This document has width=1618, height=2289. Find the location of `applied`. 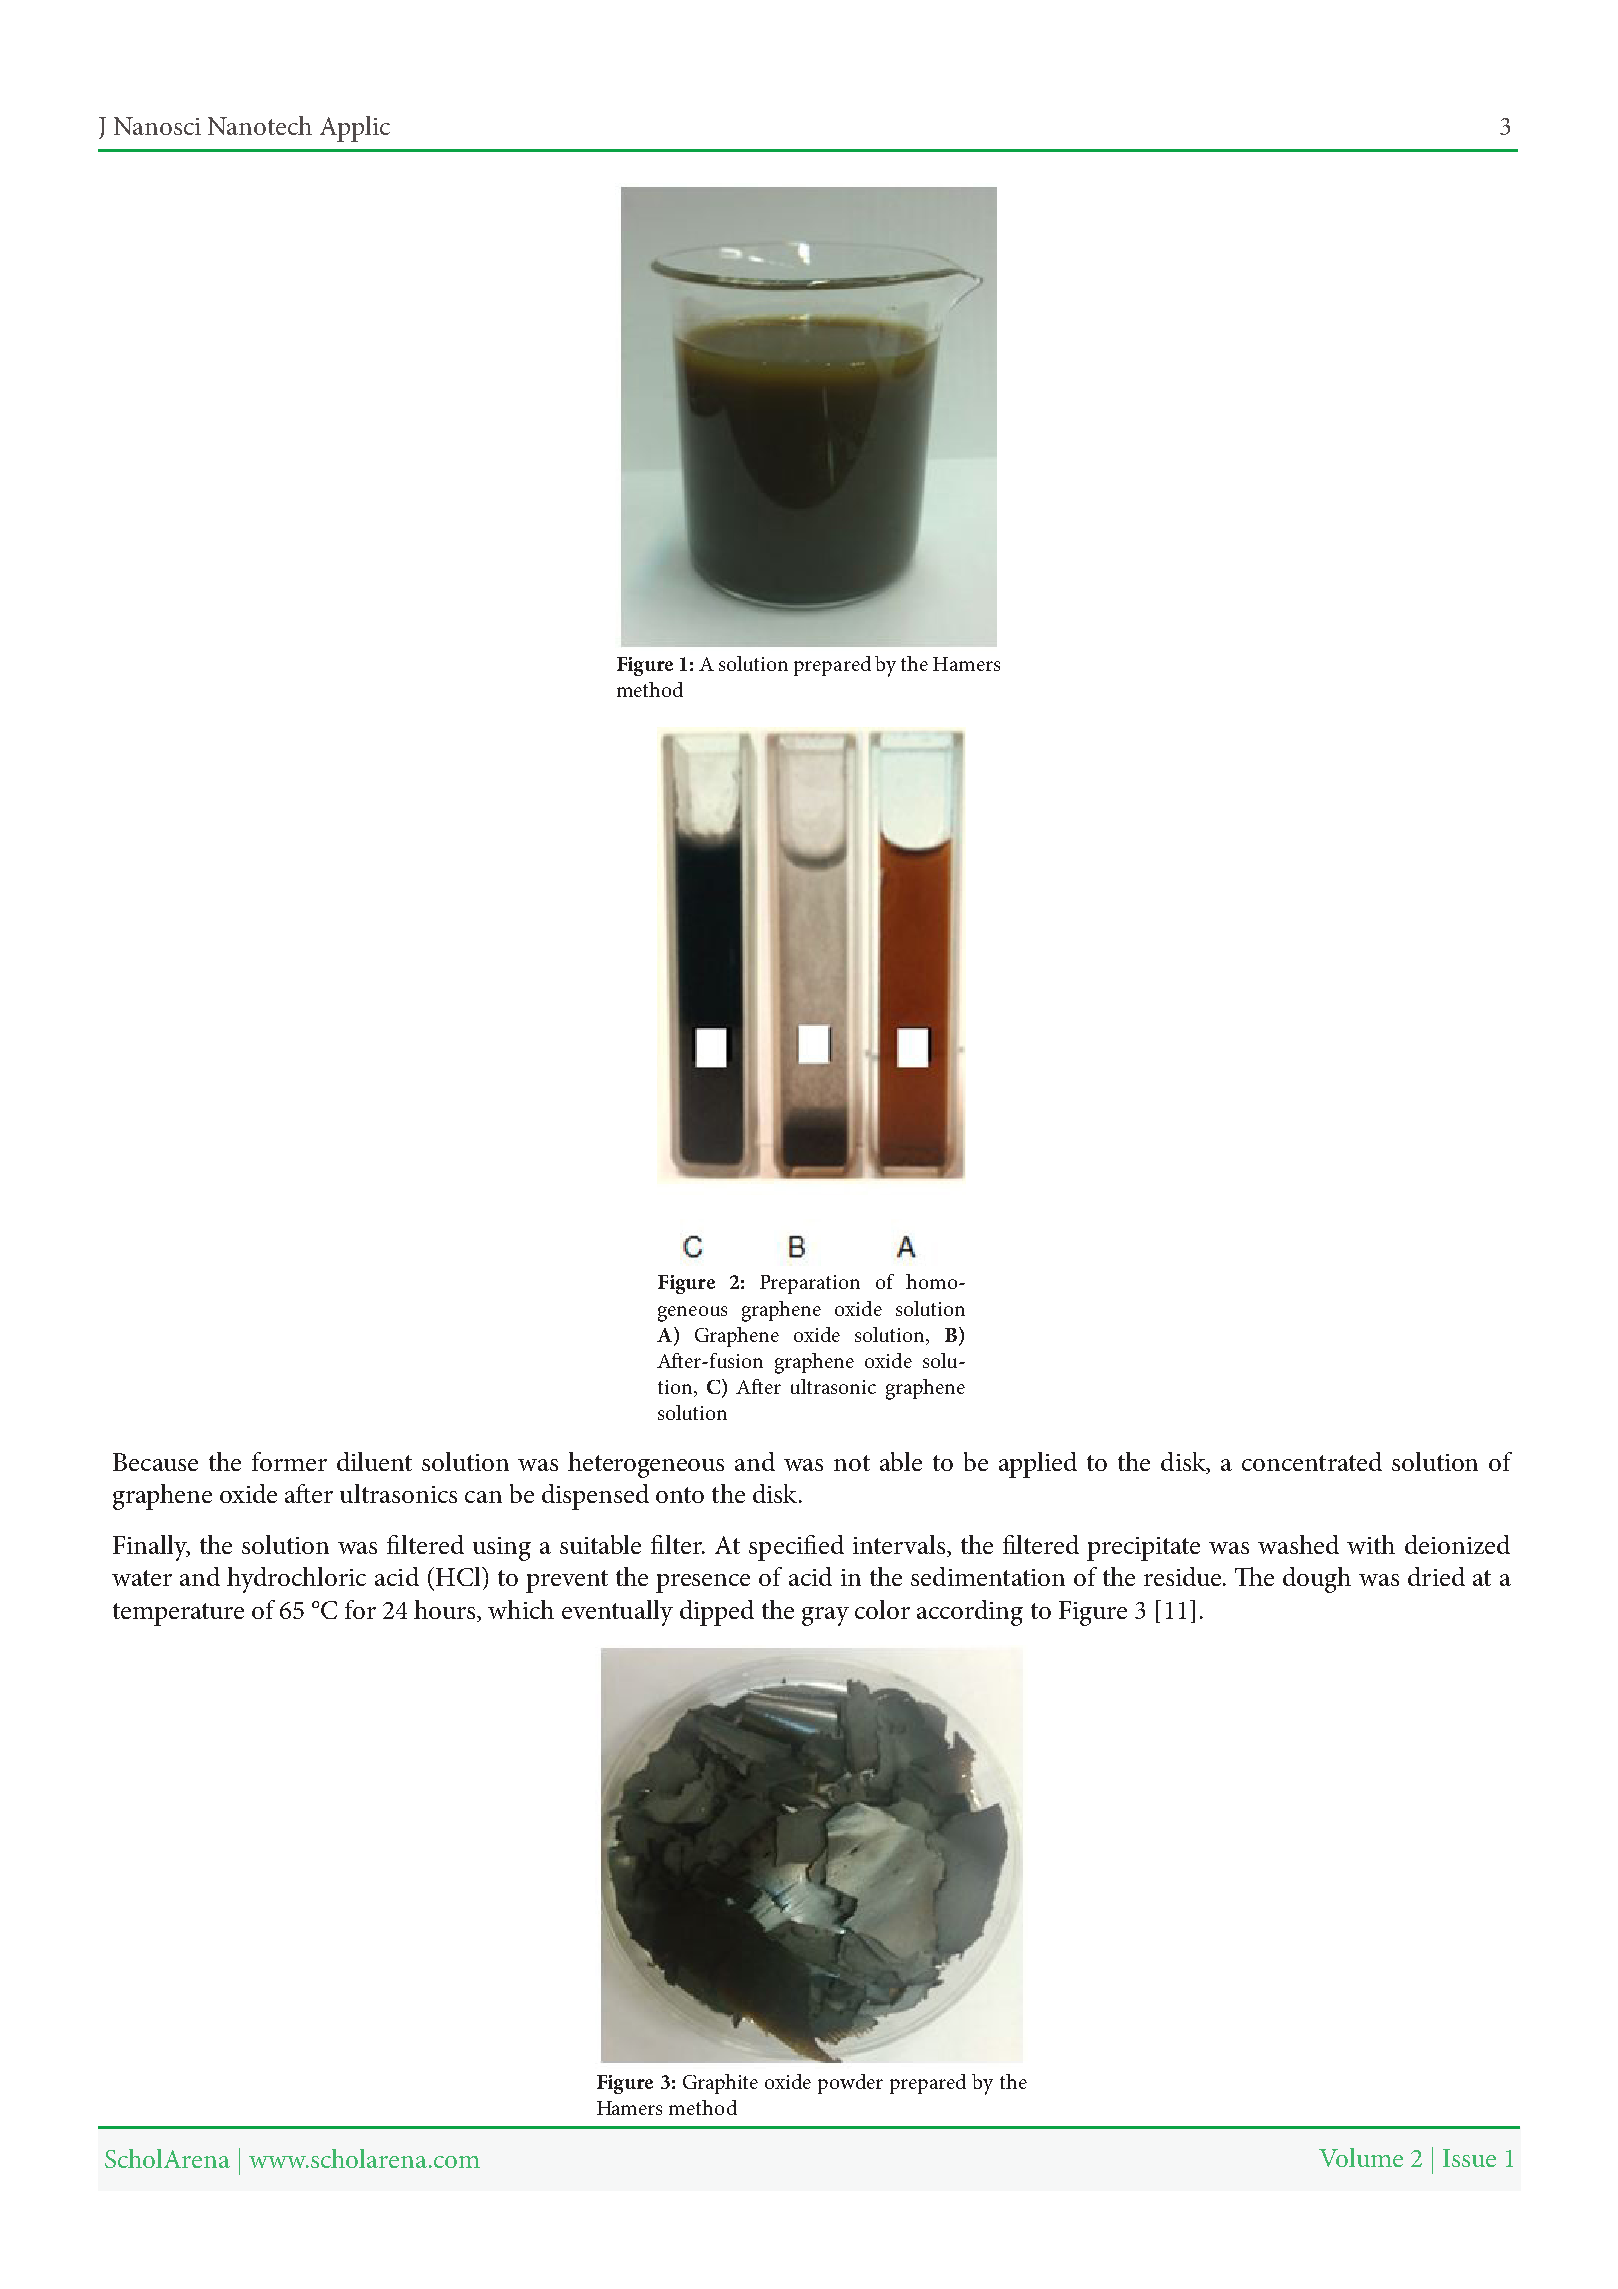

applied is located at coordinates (1038, 1465).
